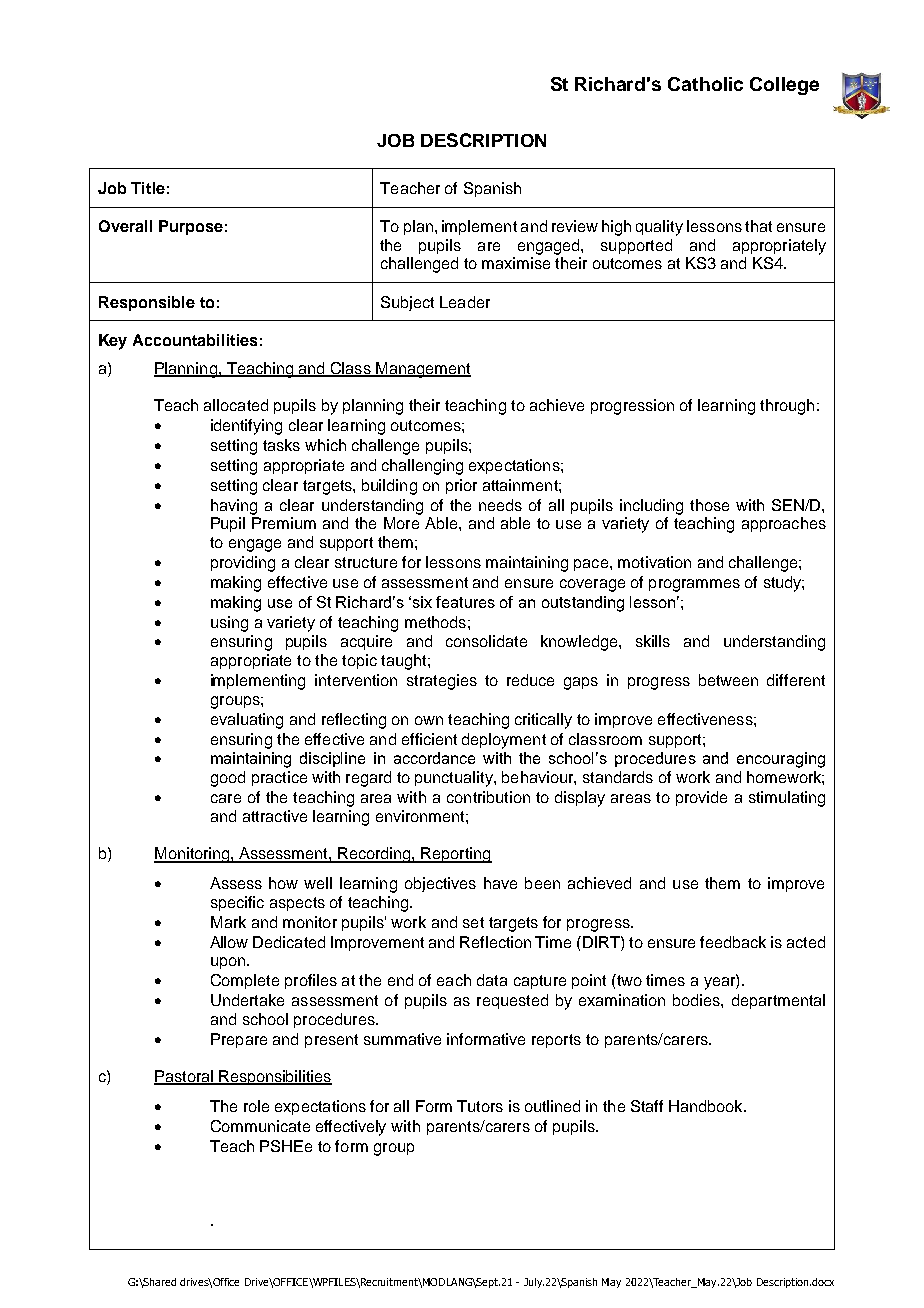 The width and height of the screenshot is (924, 1308). I want to click on review, so click(575, 226).
